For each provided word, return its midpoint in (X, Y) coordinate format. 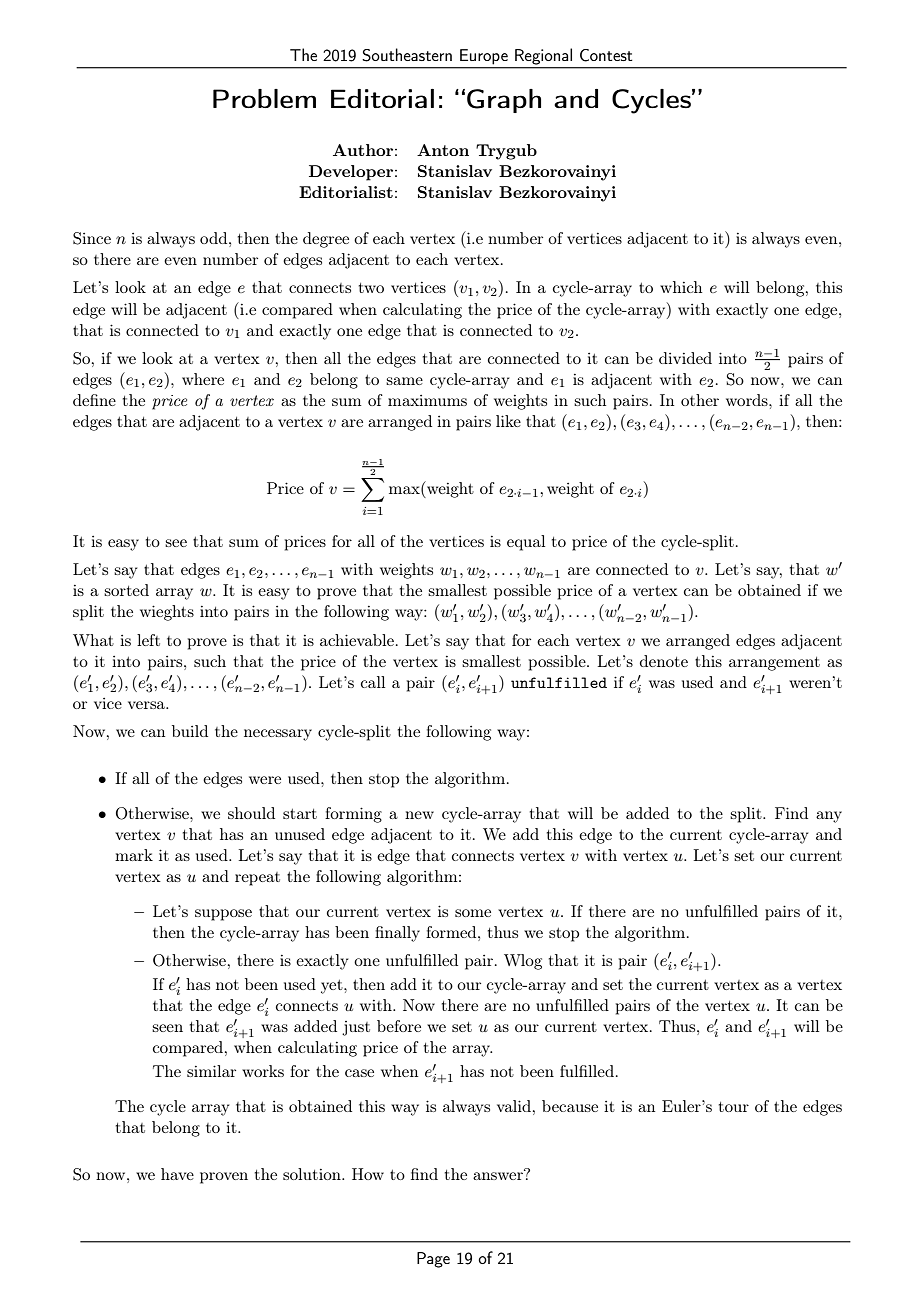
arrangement (774, 664)
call (373, 682)
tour (734, 1107)
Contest (606, 55)
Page (433, 1260)
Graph (504, 101)
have (177, 1174)
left (148, 640)
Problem (264, 98)
